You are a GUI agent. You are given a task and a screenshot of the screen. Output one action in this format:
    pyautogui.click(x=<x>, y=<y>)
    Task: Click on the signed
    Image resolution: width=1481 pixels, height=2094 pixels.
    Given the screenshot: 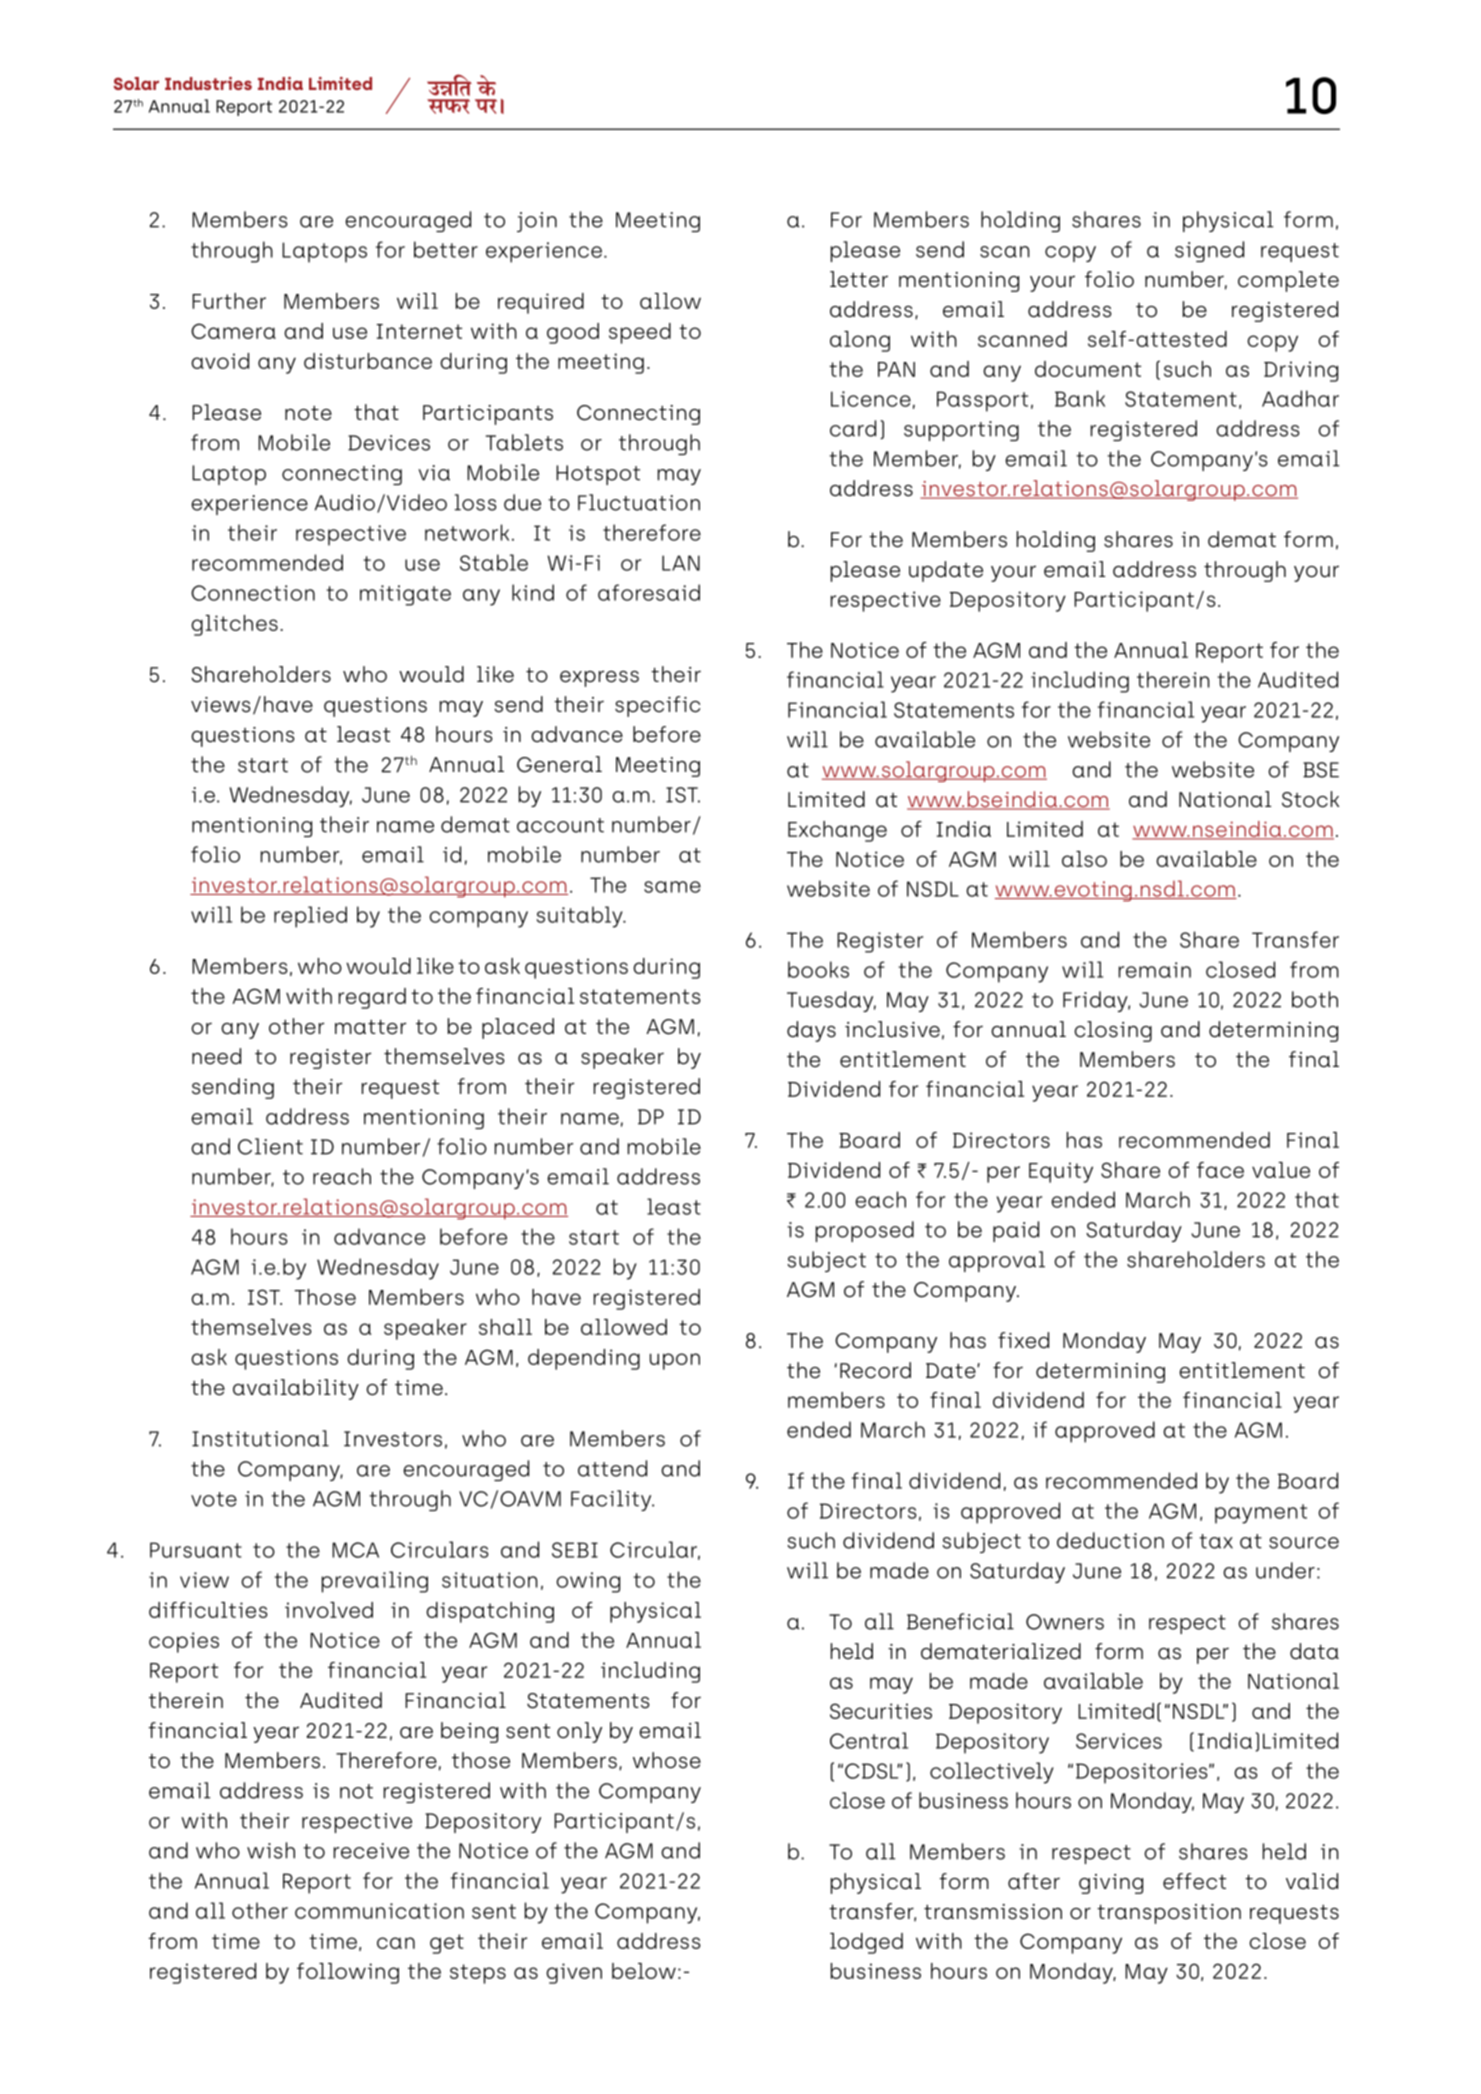 What is the action you would take?
    pyautogui.click(x=1209, y=251)
